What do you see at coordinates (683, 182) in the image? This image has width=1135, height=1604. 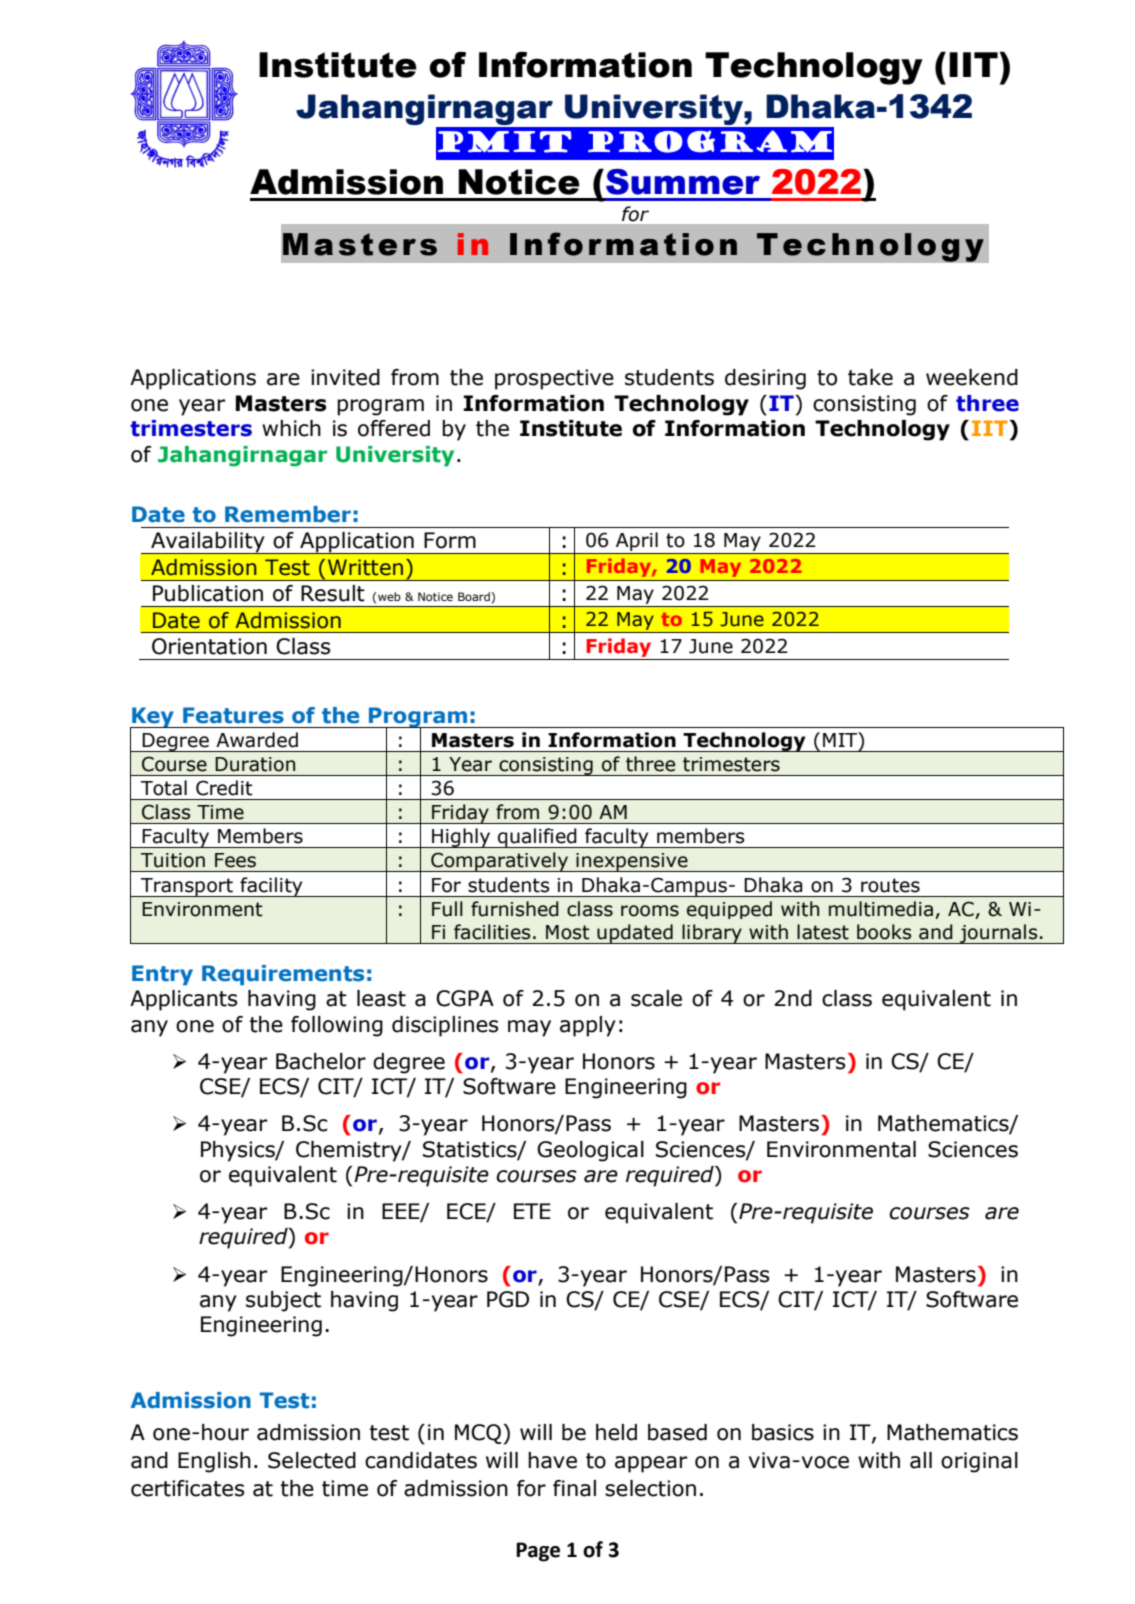 I see `Summer` at bounding box center [683, 182].
